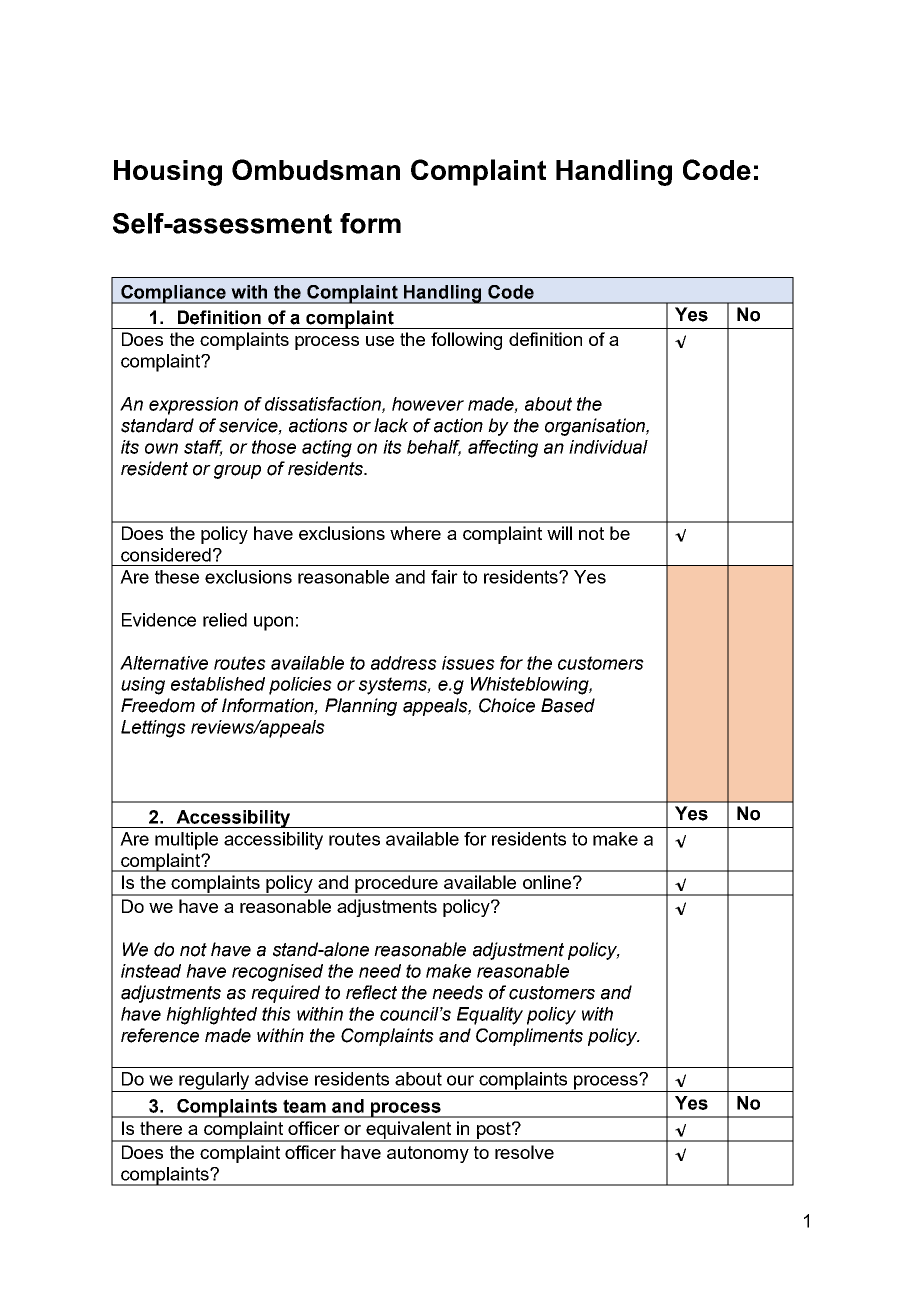 The width and height of the document is (924, 1308). I want to click on Equality, so click(490, 1016).
